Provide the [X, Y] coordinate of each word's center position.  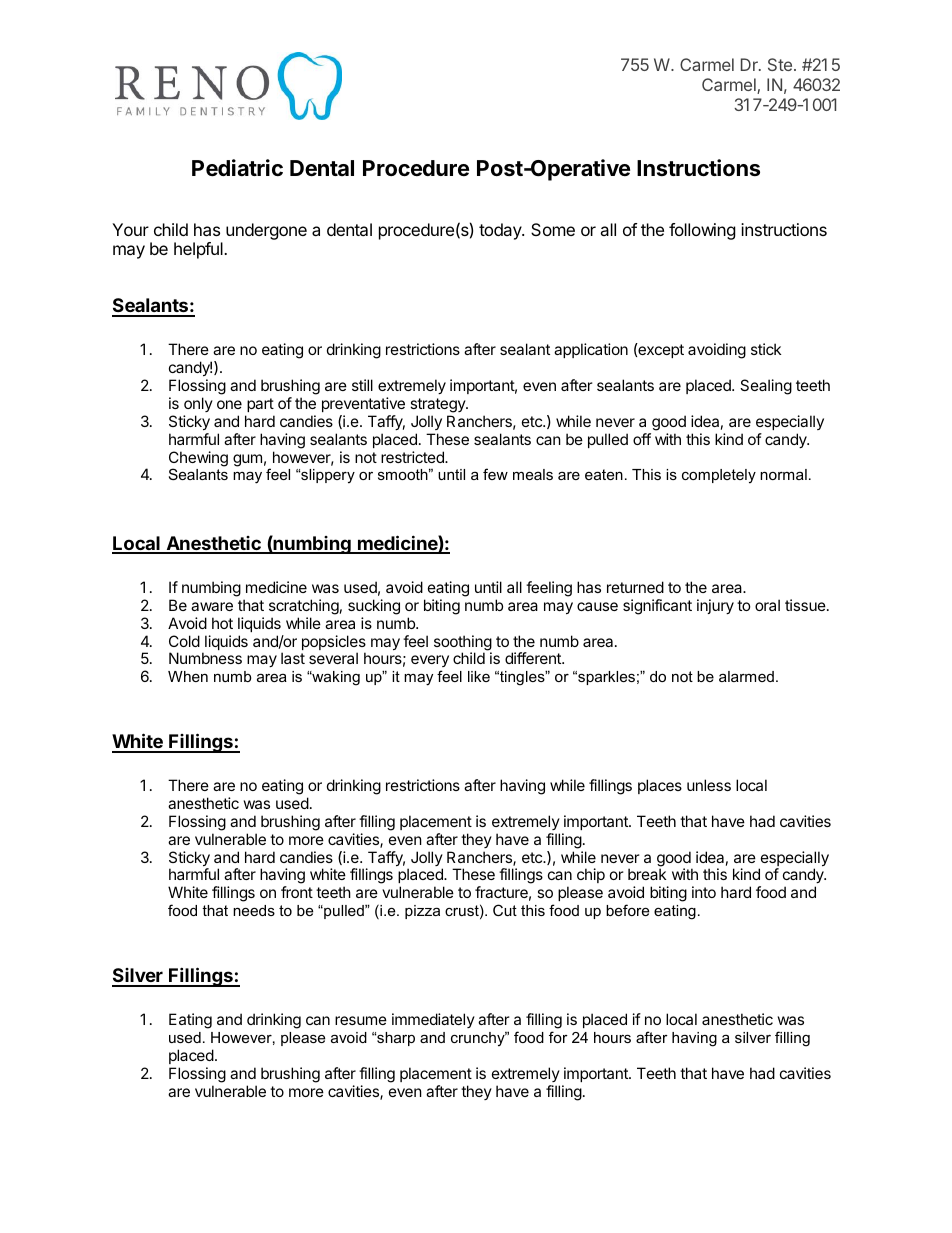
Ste [780, 64]
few [495, 474]
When [188, 676]
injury [715, 606]
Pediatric [237, 168]
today [501, 231]
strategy [438, 405]
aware [212, 606]
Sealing [766, 387]
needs [254, 910]
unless [709, 785]
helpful [199, 250]
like [479, 676]
